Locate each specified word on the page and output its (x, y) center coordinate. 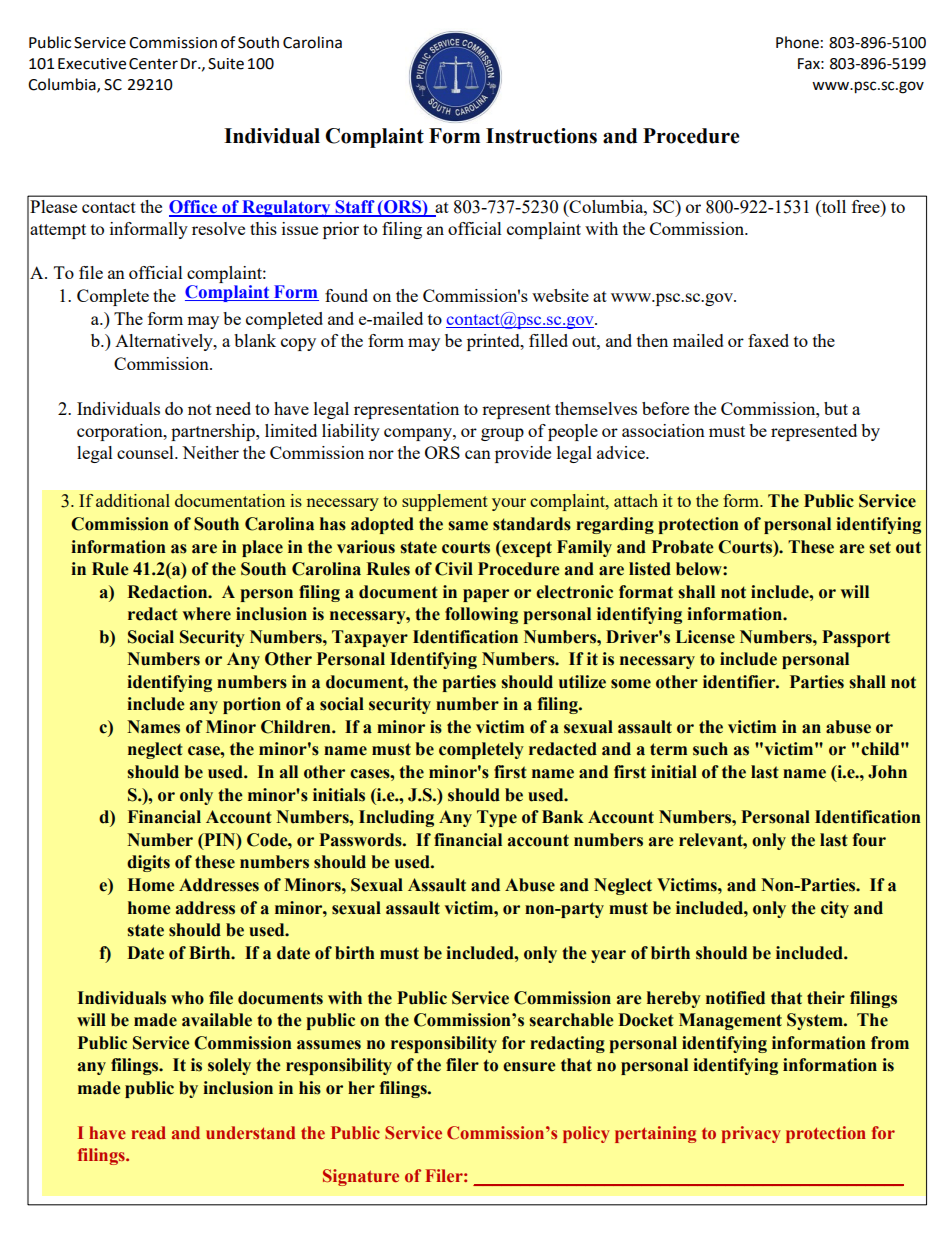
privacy (751, 1134)
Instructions (541, 136)
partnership (214, 432)
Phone (797, 42)
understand (250, 1132)
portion (252, 705)
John (887, 772)
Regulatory (286, 208)
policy (586, 1134)
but (836, 408)
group (502, 434)
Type (497, 818)
